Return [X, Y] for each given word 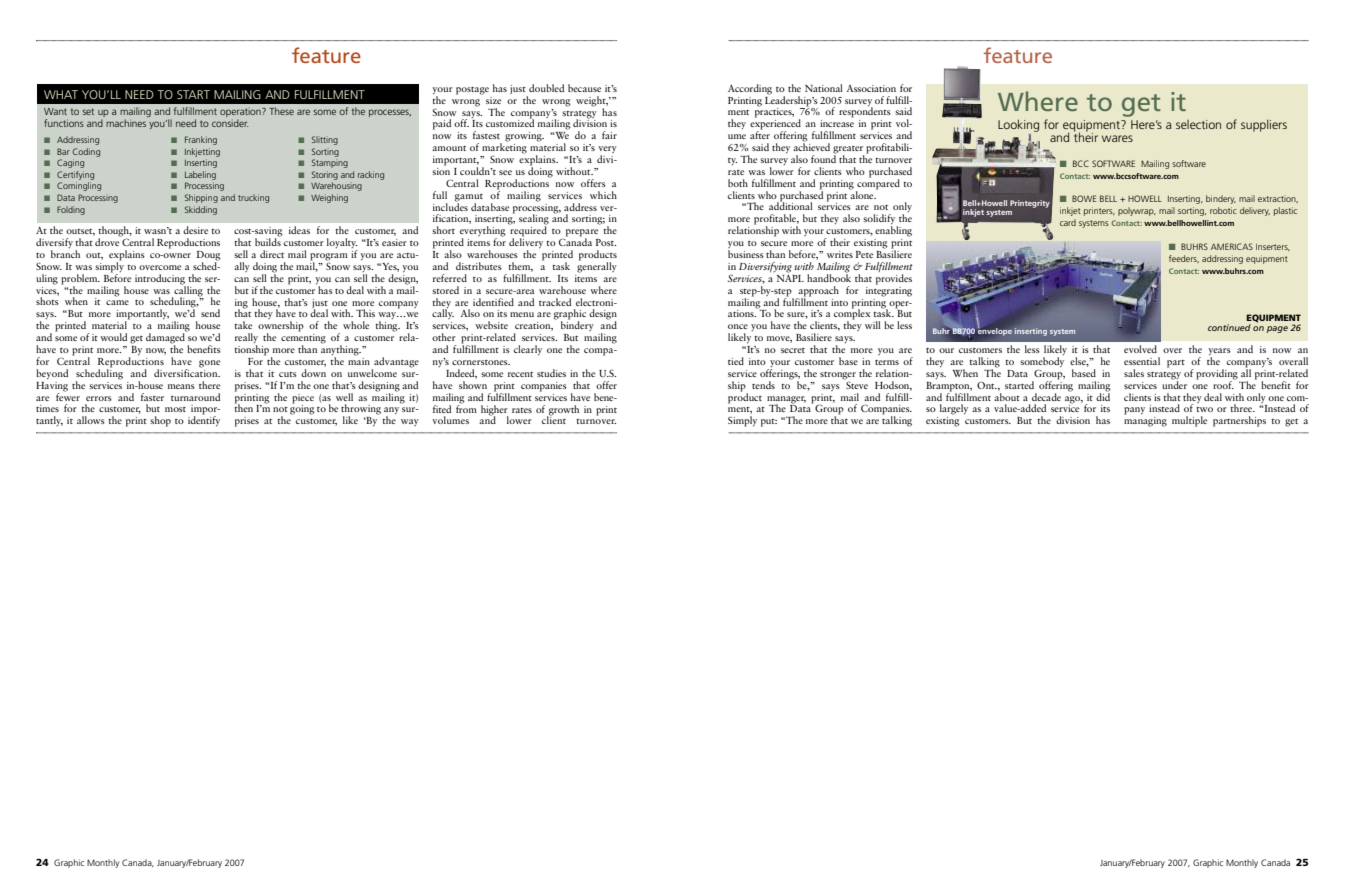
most [175, 409]
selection [1198, 124]
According [750, 89]
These [281, 111]
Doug [209, 257]
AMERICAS [1232, 246]
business [746, 254]
